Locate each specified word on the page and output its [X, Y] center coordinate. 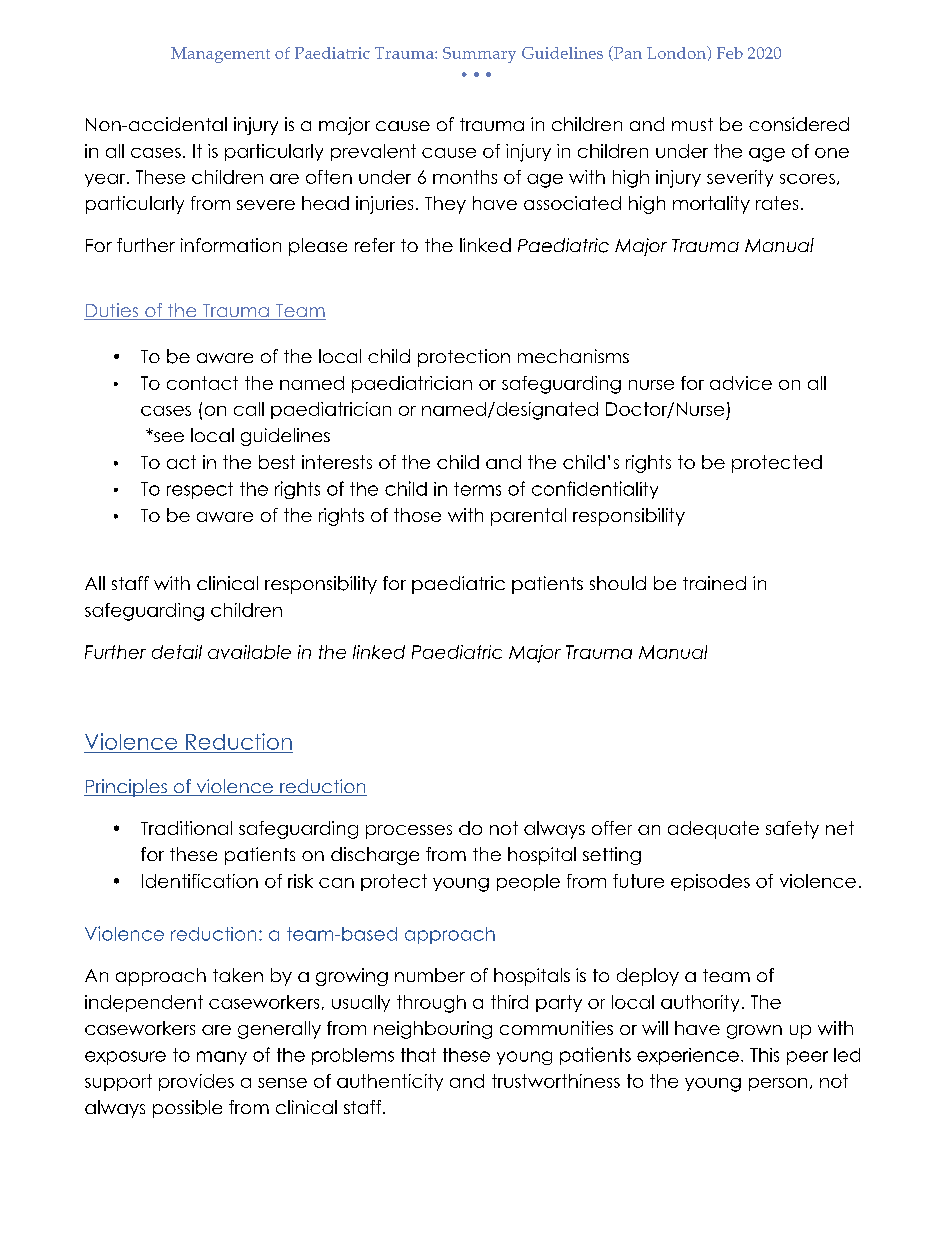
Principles [126, 788]
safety [792, 830]
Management [220, 55]
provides [196, 1082]
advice [741, 383]
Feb [730, 53]
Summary [479, 55]
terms [477, 489]
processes [409, 832]
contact [202, 383]
